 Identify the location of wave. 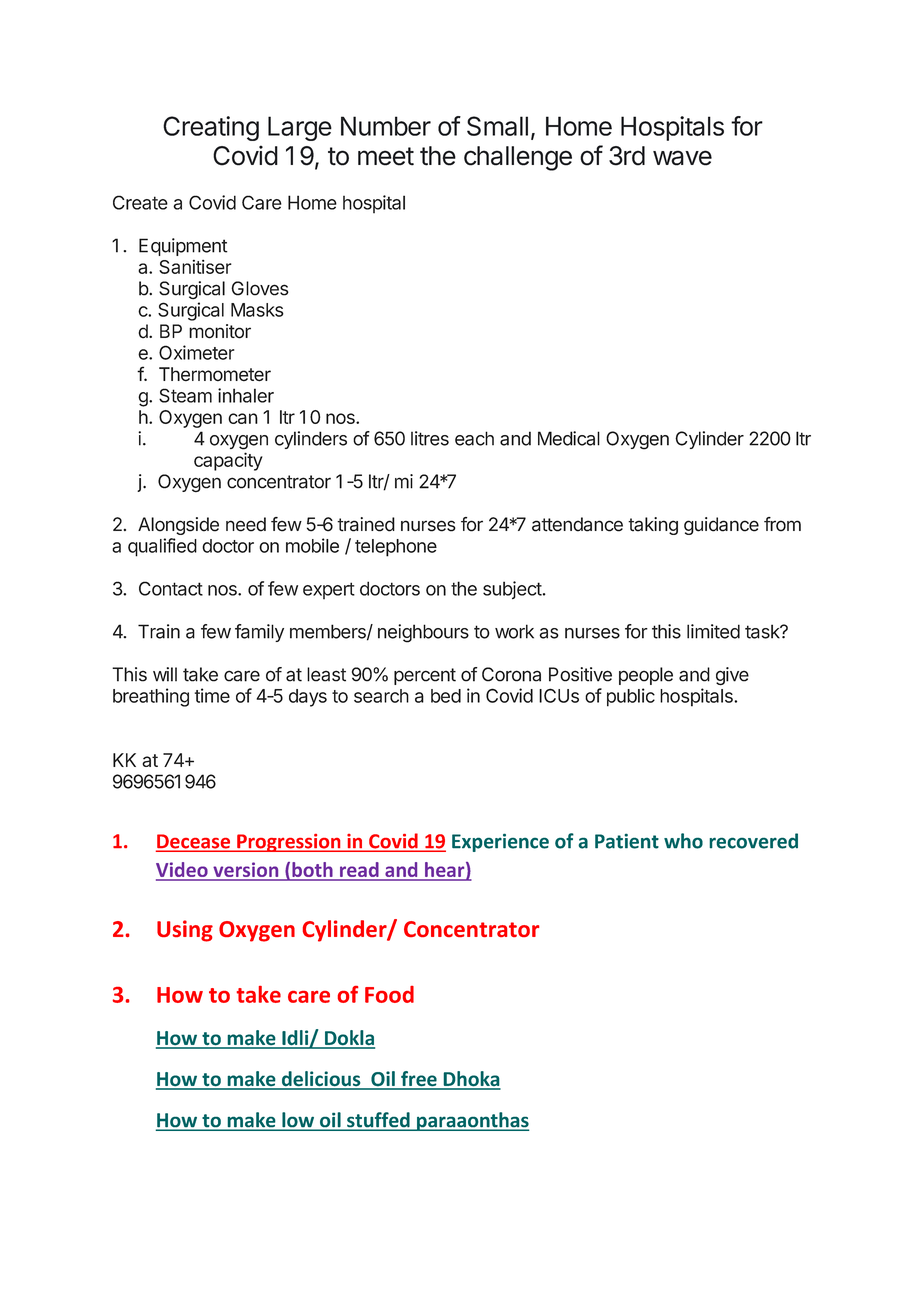
(682, 158).
